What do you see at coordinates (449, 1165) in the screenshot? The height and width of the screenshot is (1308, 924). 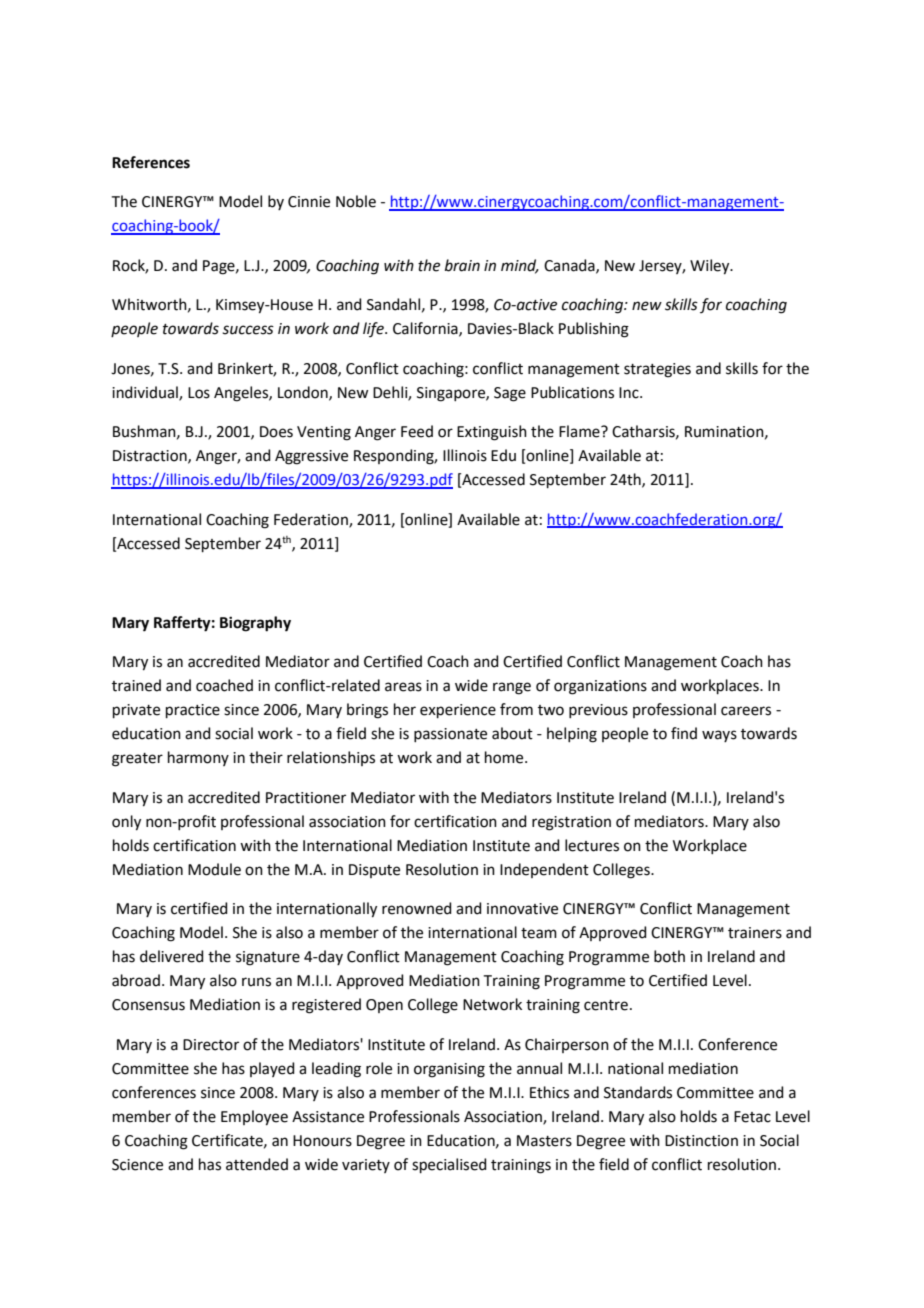 I see `specialised` at bounding box center [449, 1165].
